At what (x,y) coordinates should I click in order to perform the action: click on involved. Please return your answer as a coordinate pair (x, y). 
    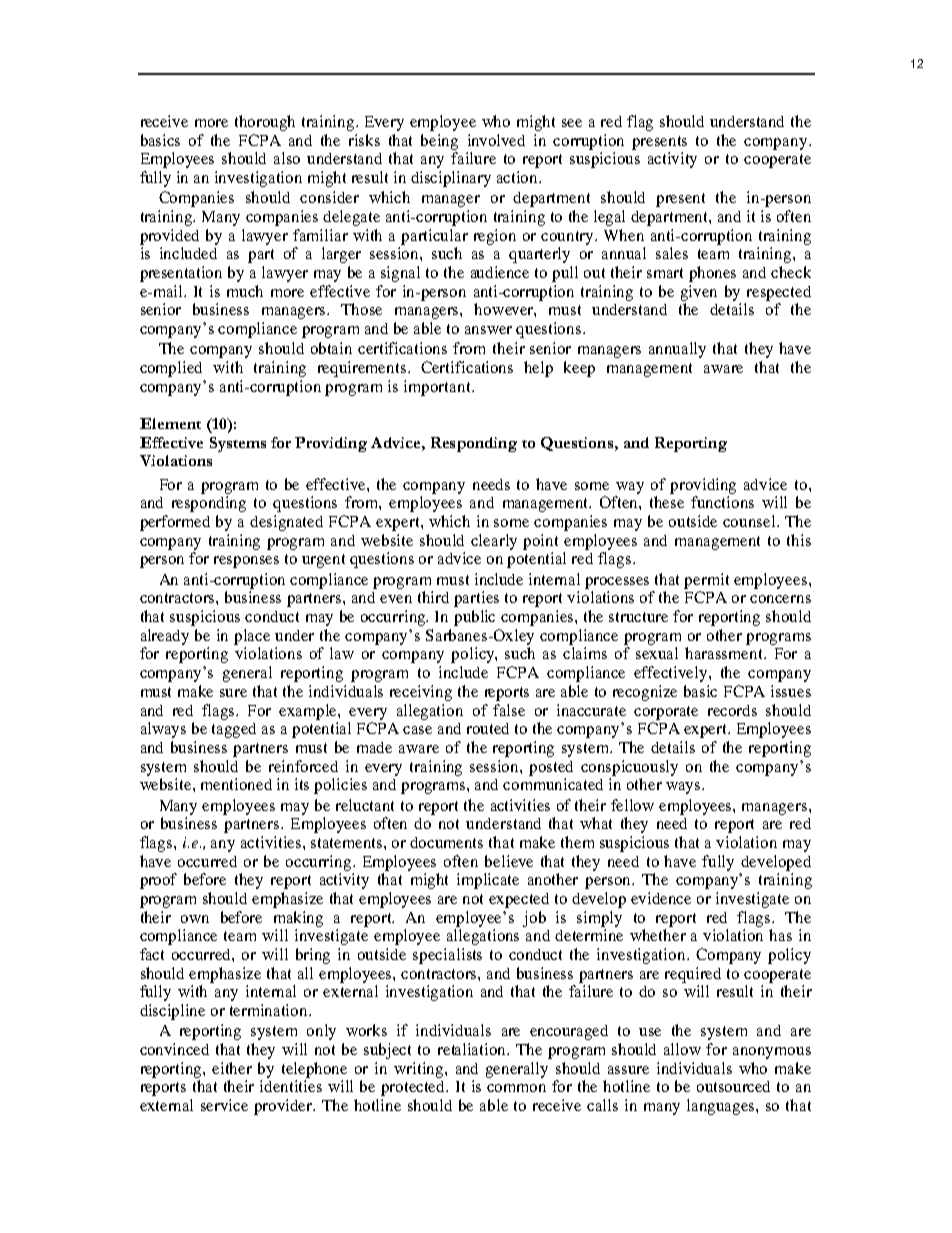
    Looking at the image, I should click on (496, 140).
